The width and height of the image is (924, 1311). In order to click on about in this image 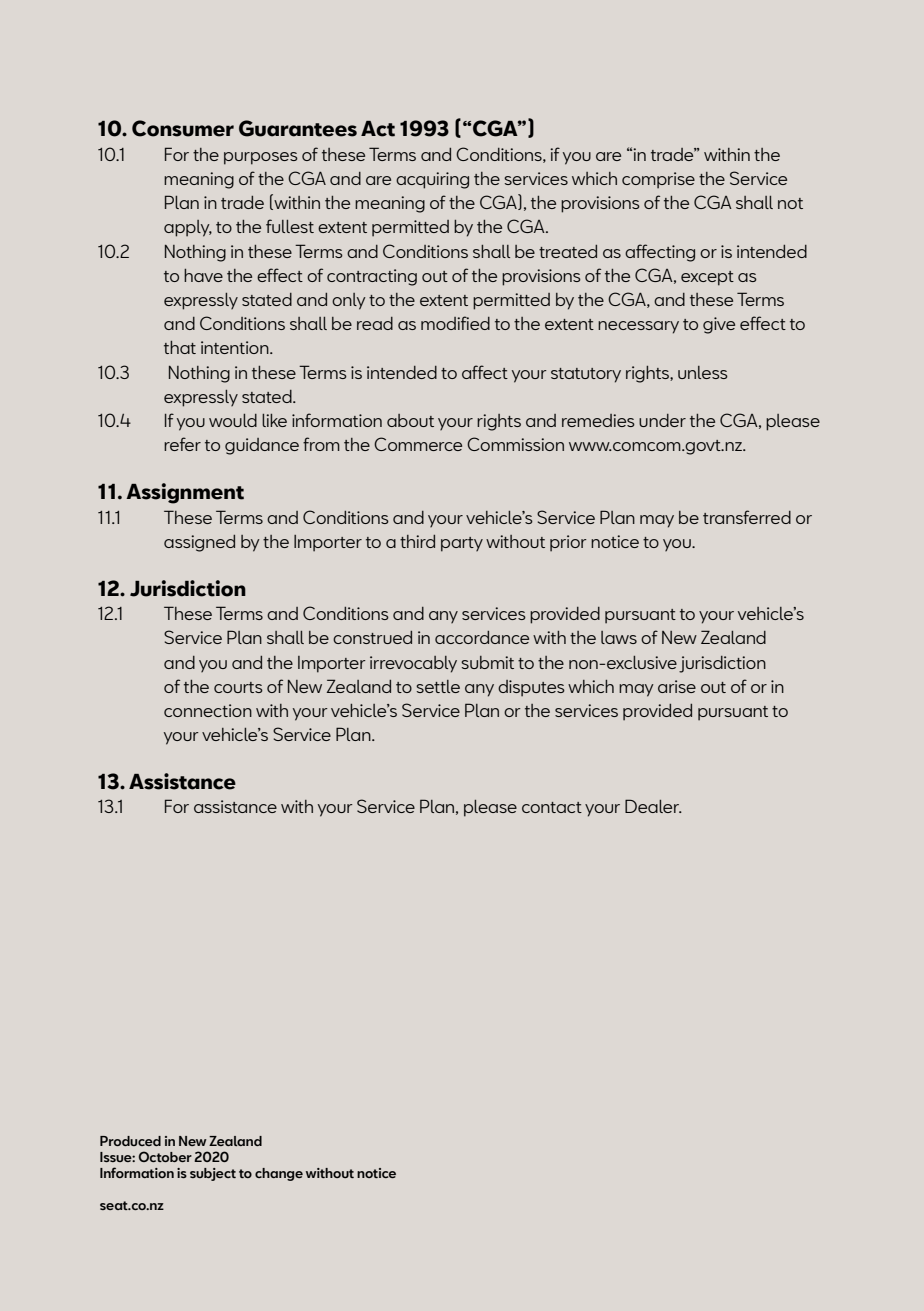, I will do `click(410, 420)`.
